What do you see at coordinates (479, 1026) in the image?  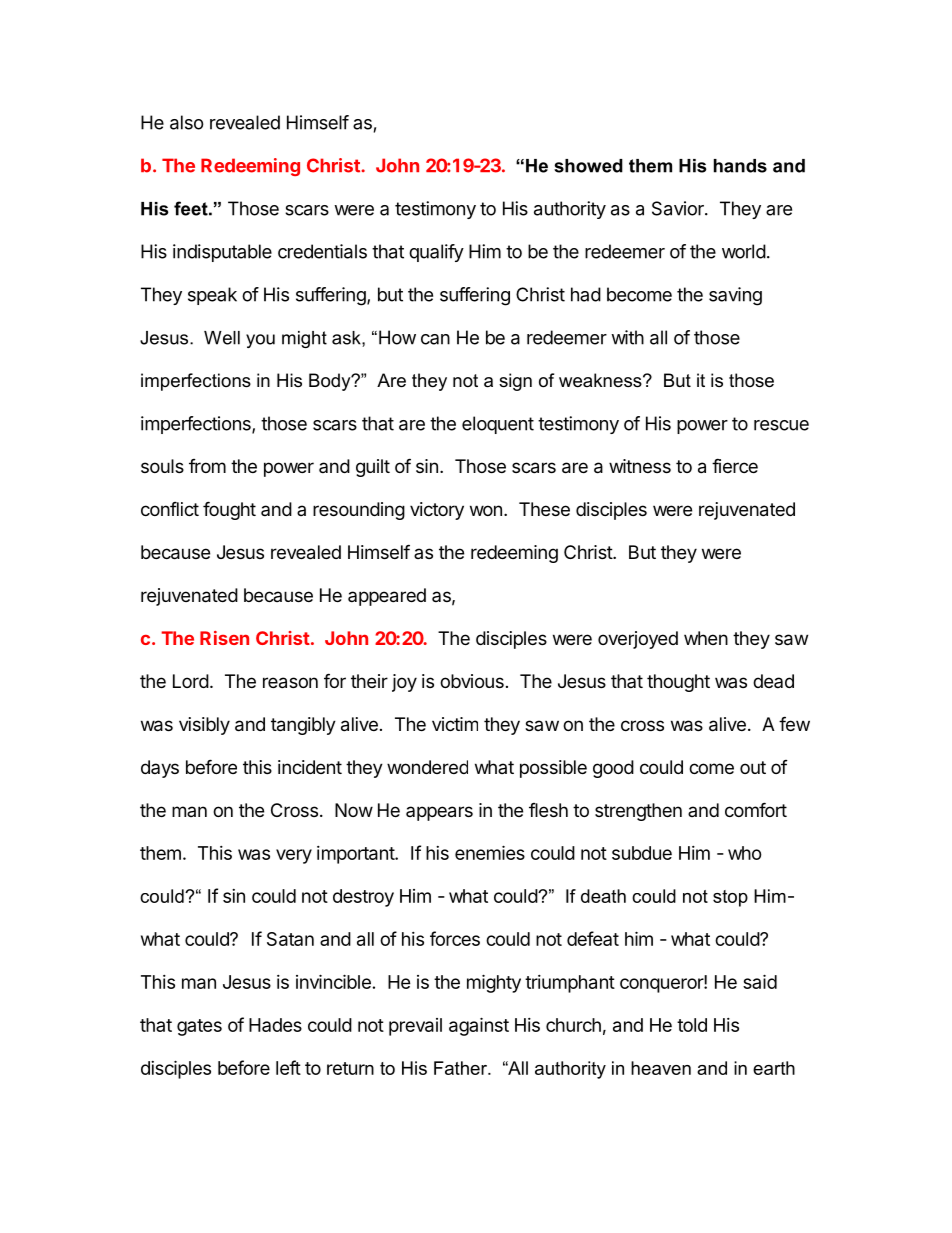 I see `against` at bounding box center [479, 1026].
